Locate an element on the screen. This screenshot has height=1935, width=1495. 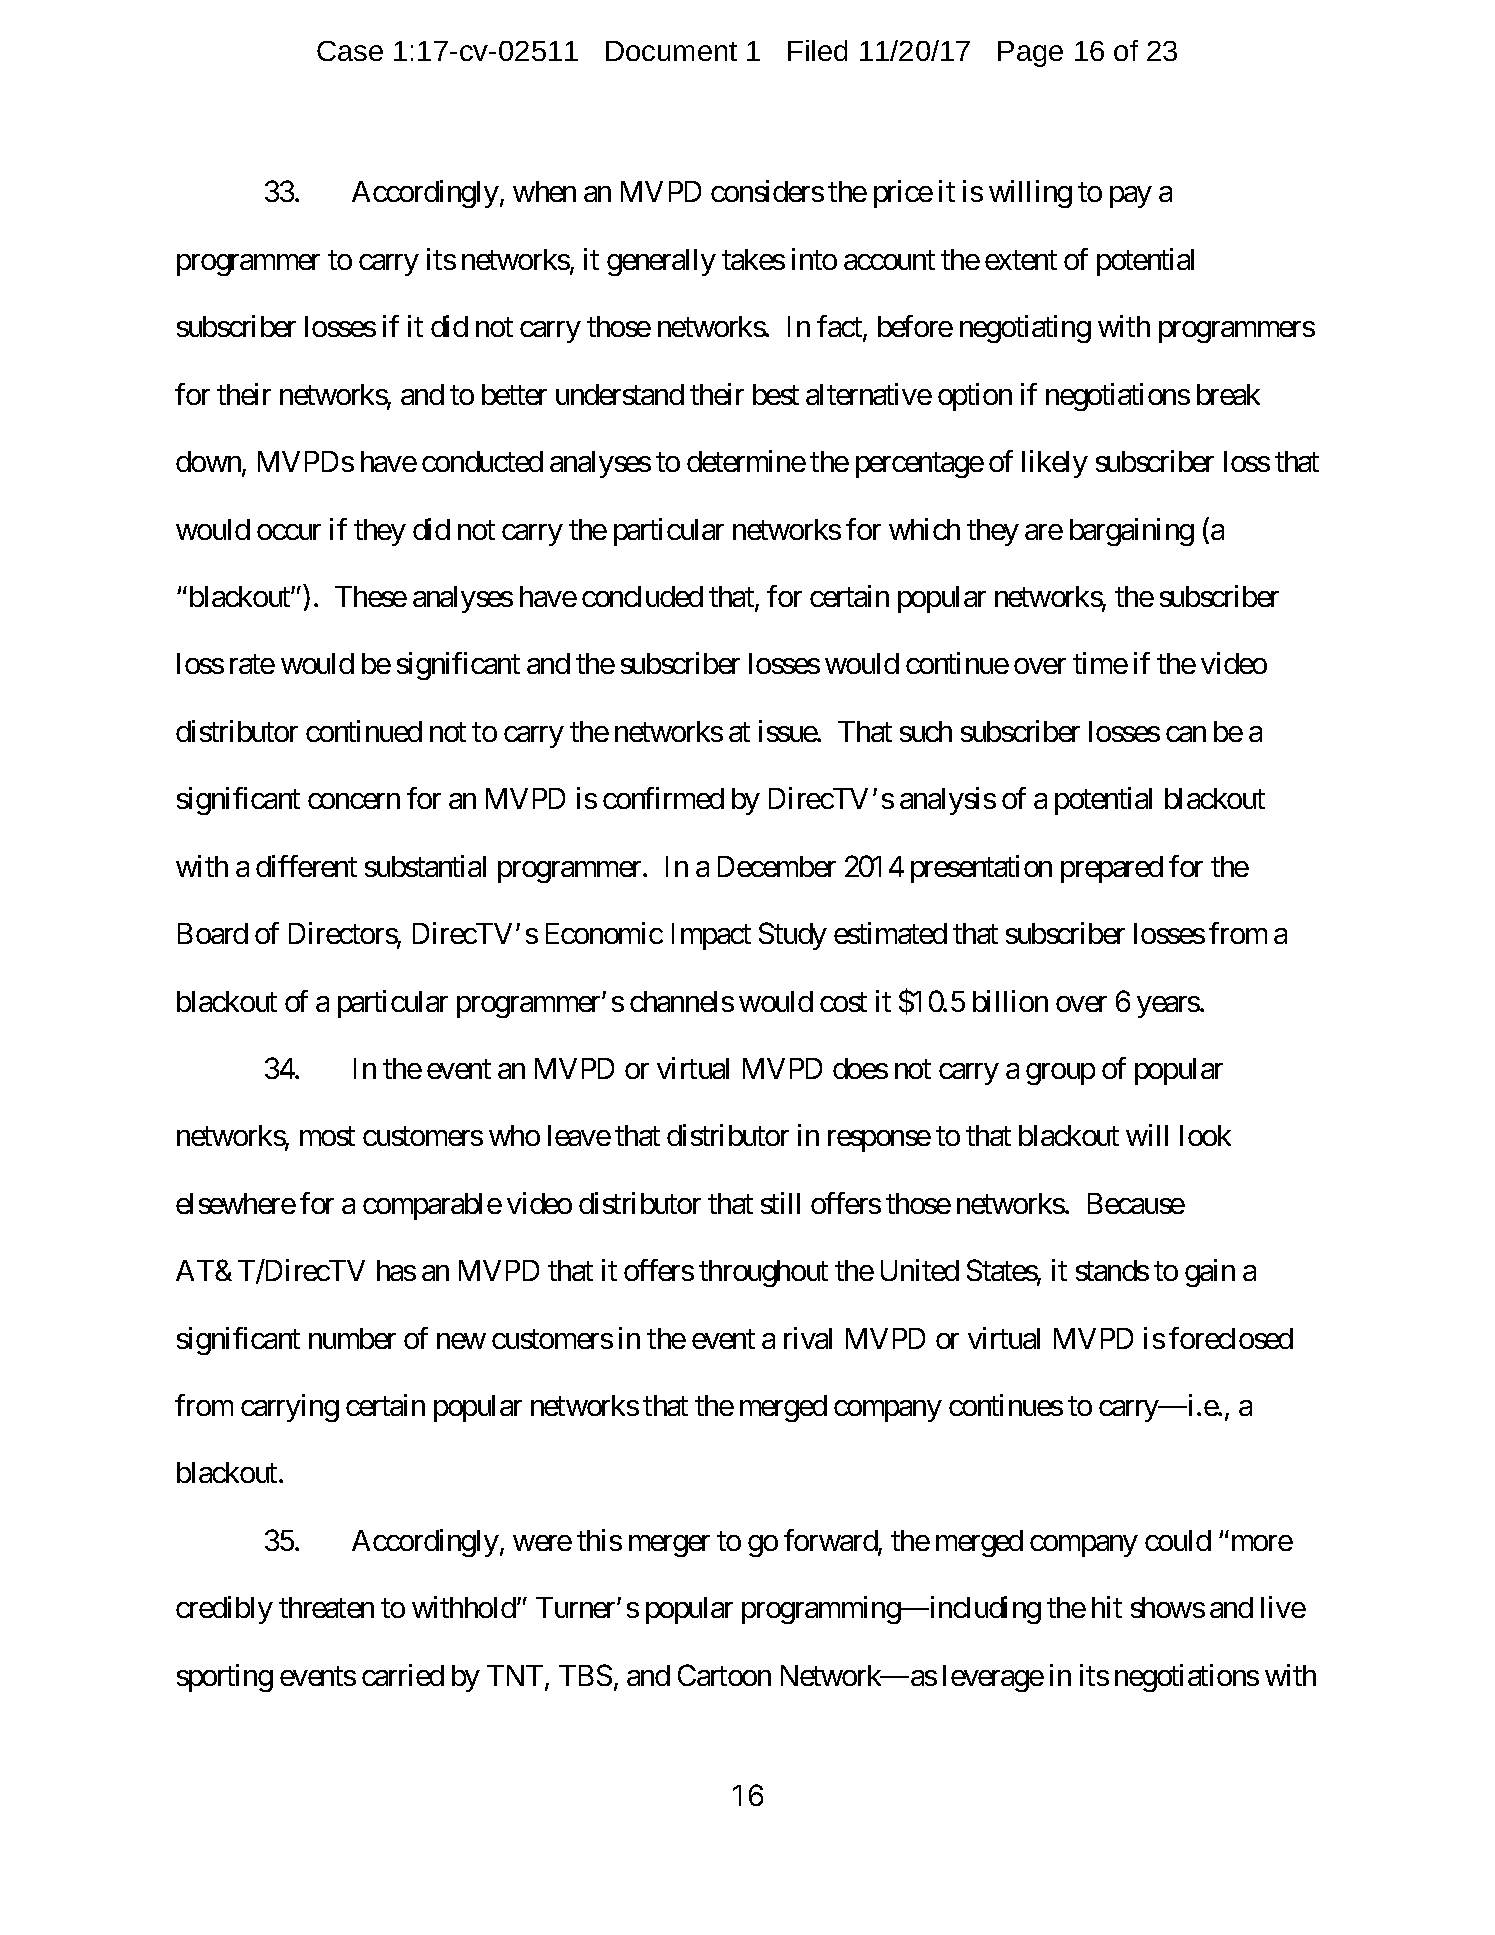
Cartoon is located at coordinates (724, 1675).
